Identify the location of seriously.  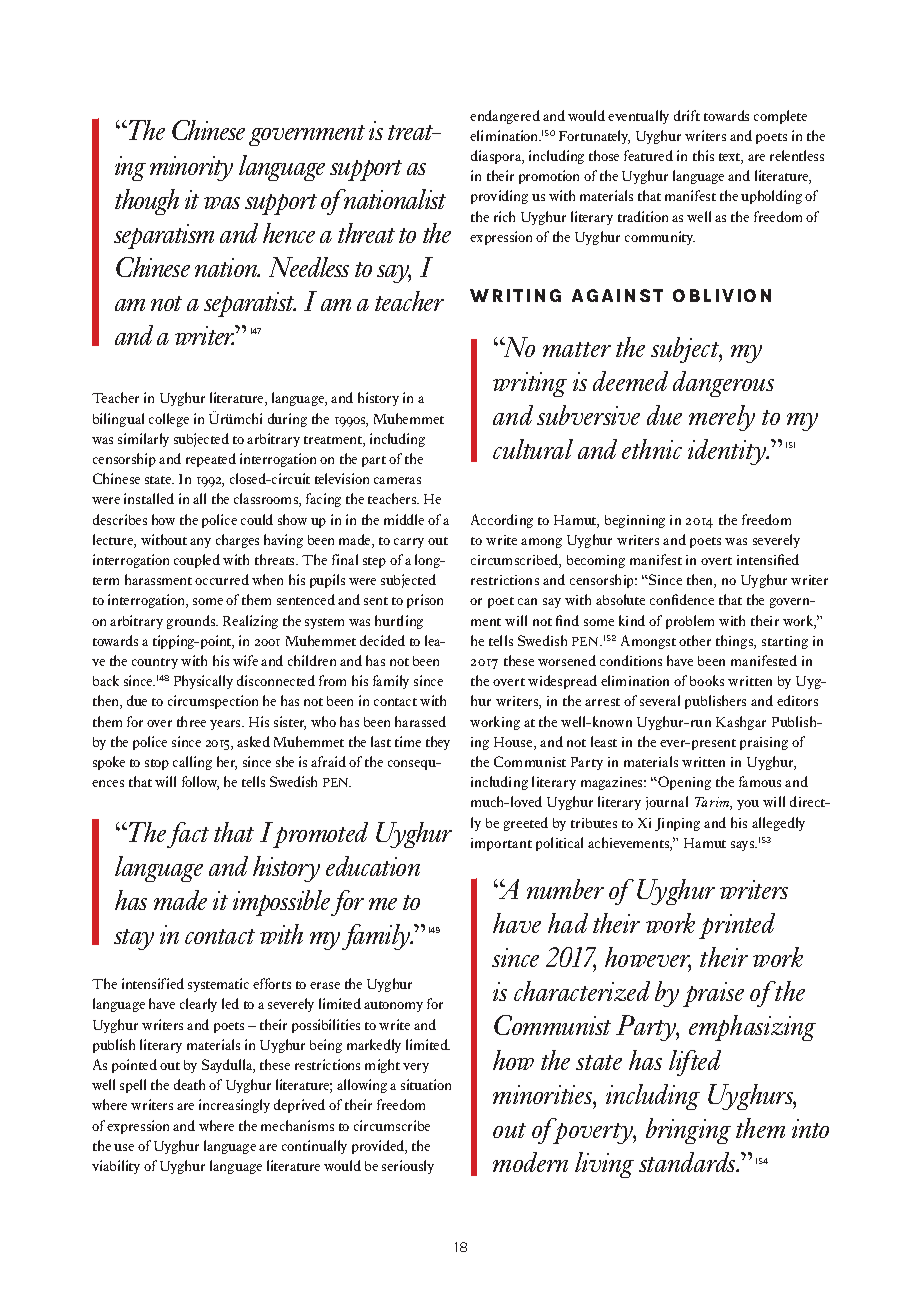
(408, 1167).
